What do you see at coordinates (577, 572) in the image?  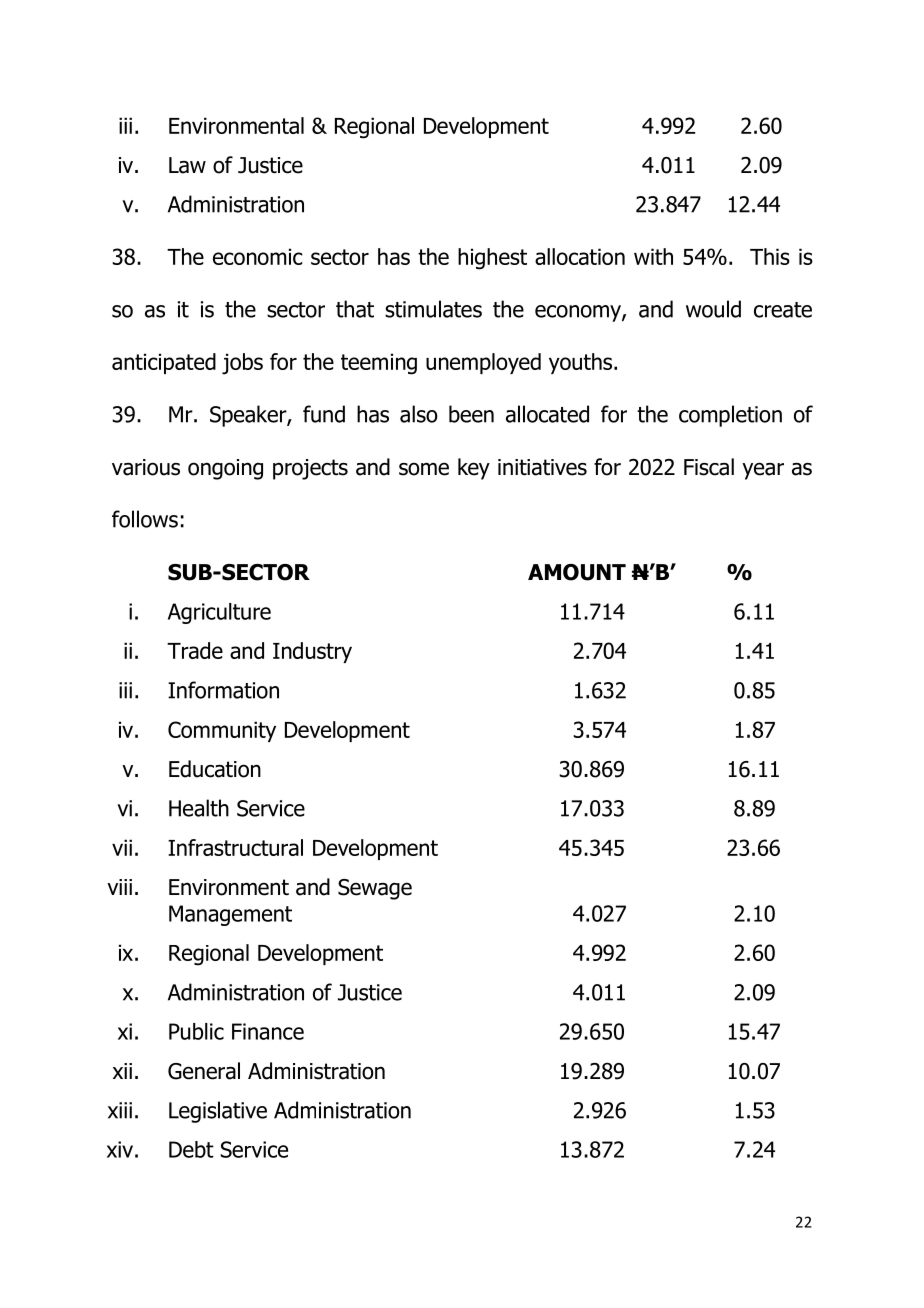 I see `AMOUNT` at bounding box center [577, 572].
